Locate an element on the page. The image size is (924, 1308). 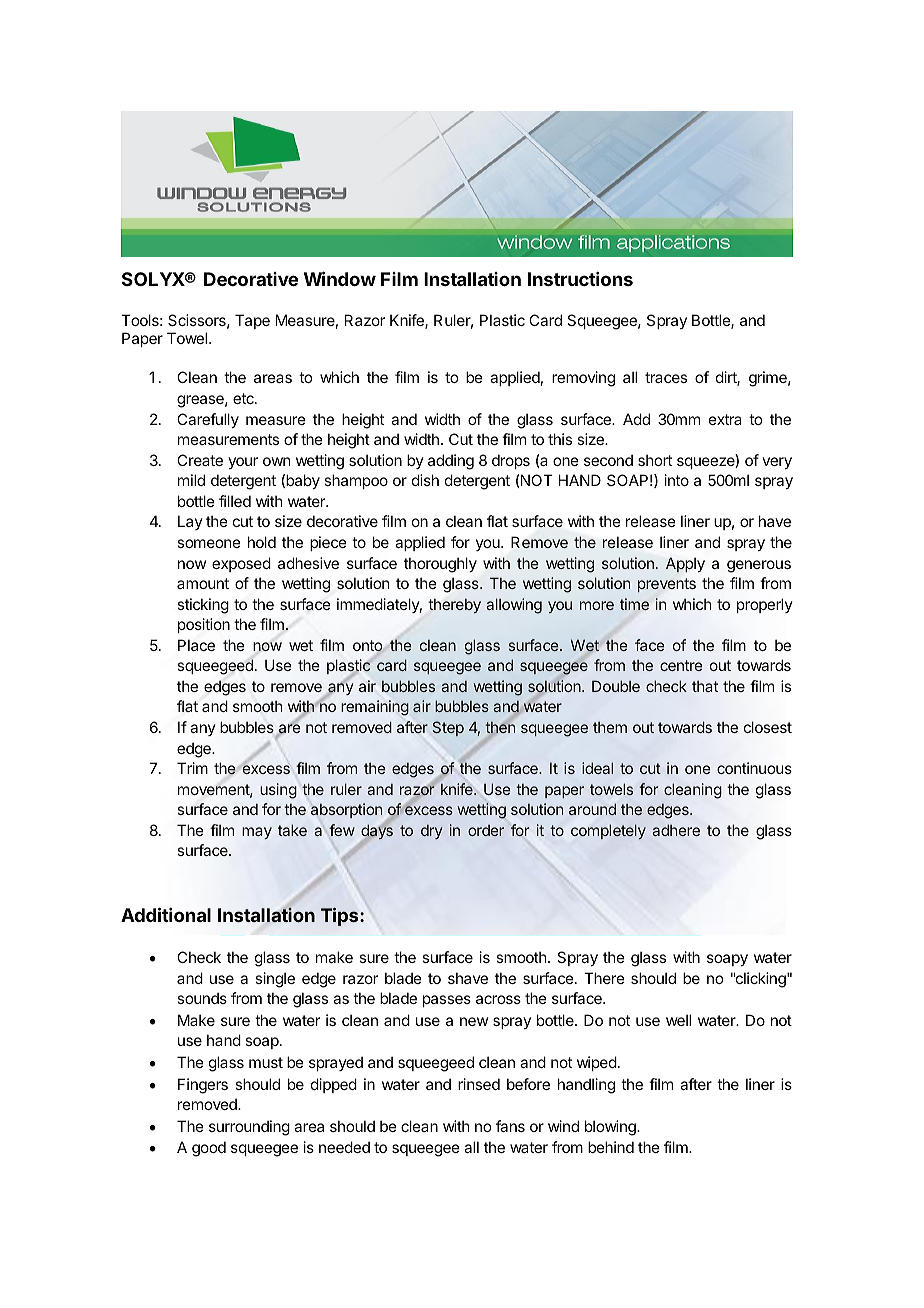
adhere is located at coordinates (676, 830).
